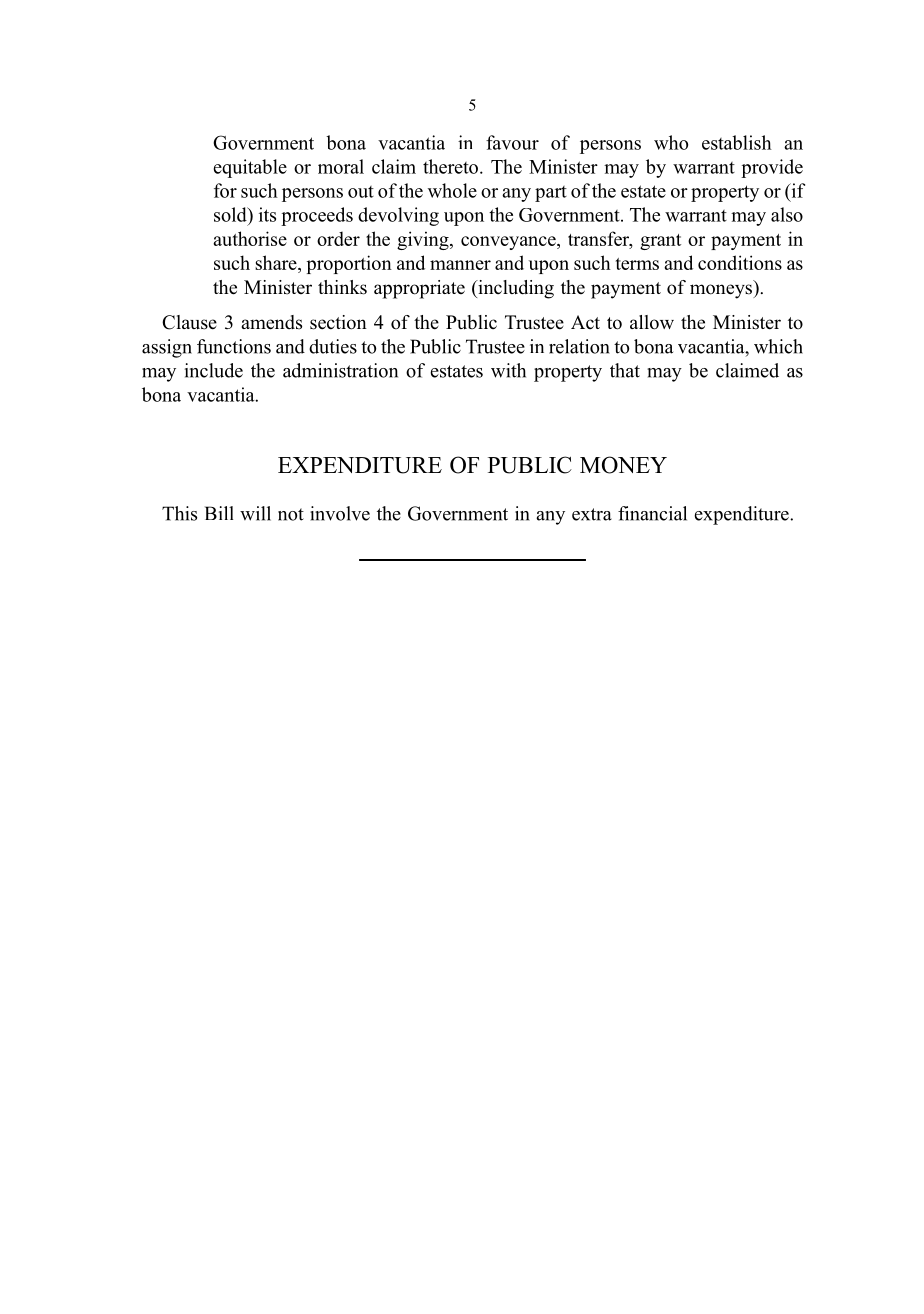 The width and height of the page is (924, 1314). I want to click on with, so click(508, 370).
